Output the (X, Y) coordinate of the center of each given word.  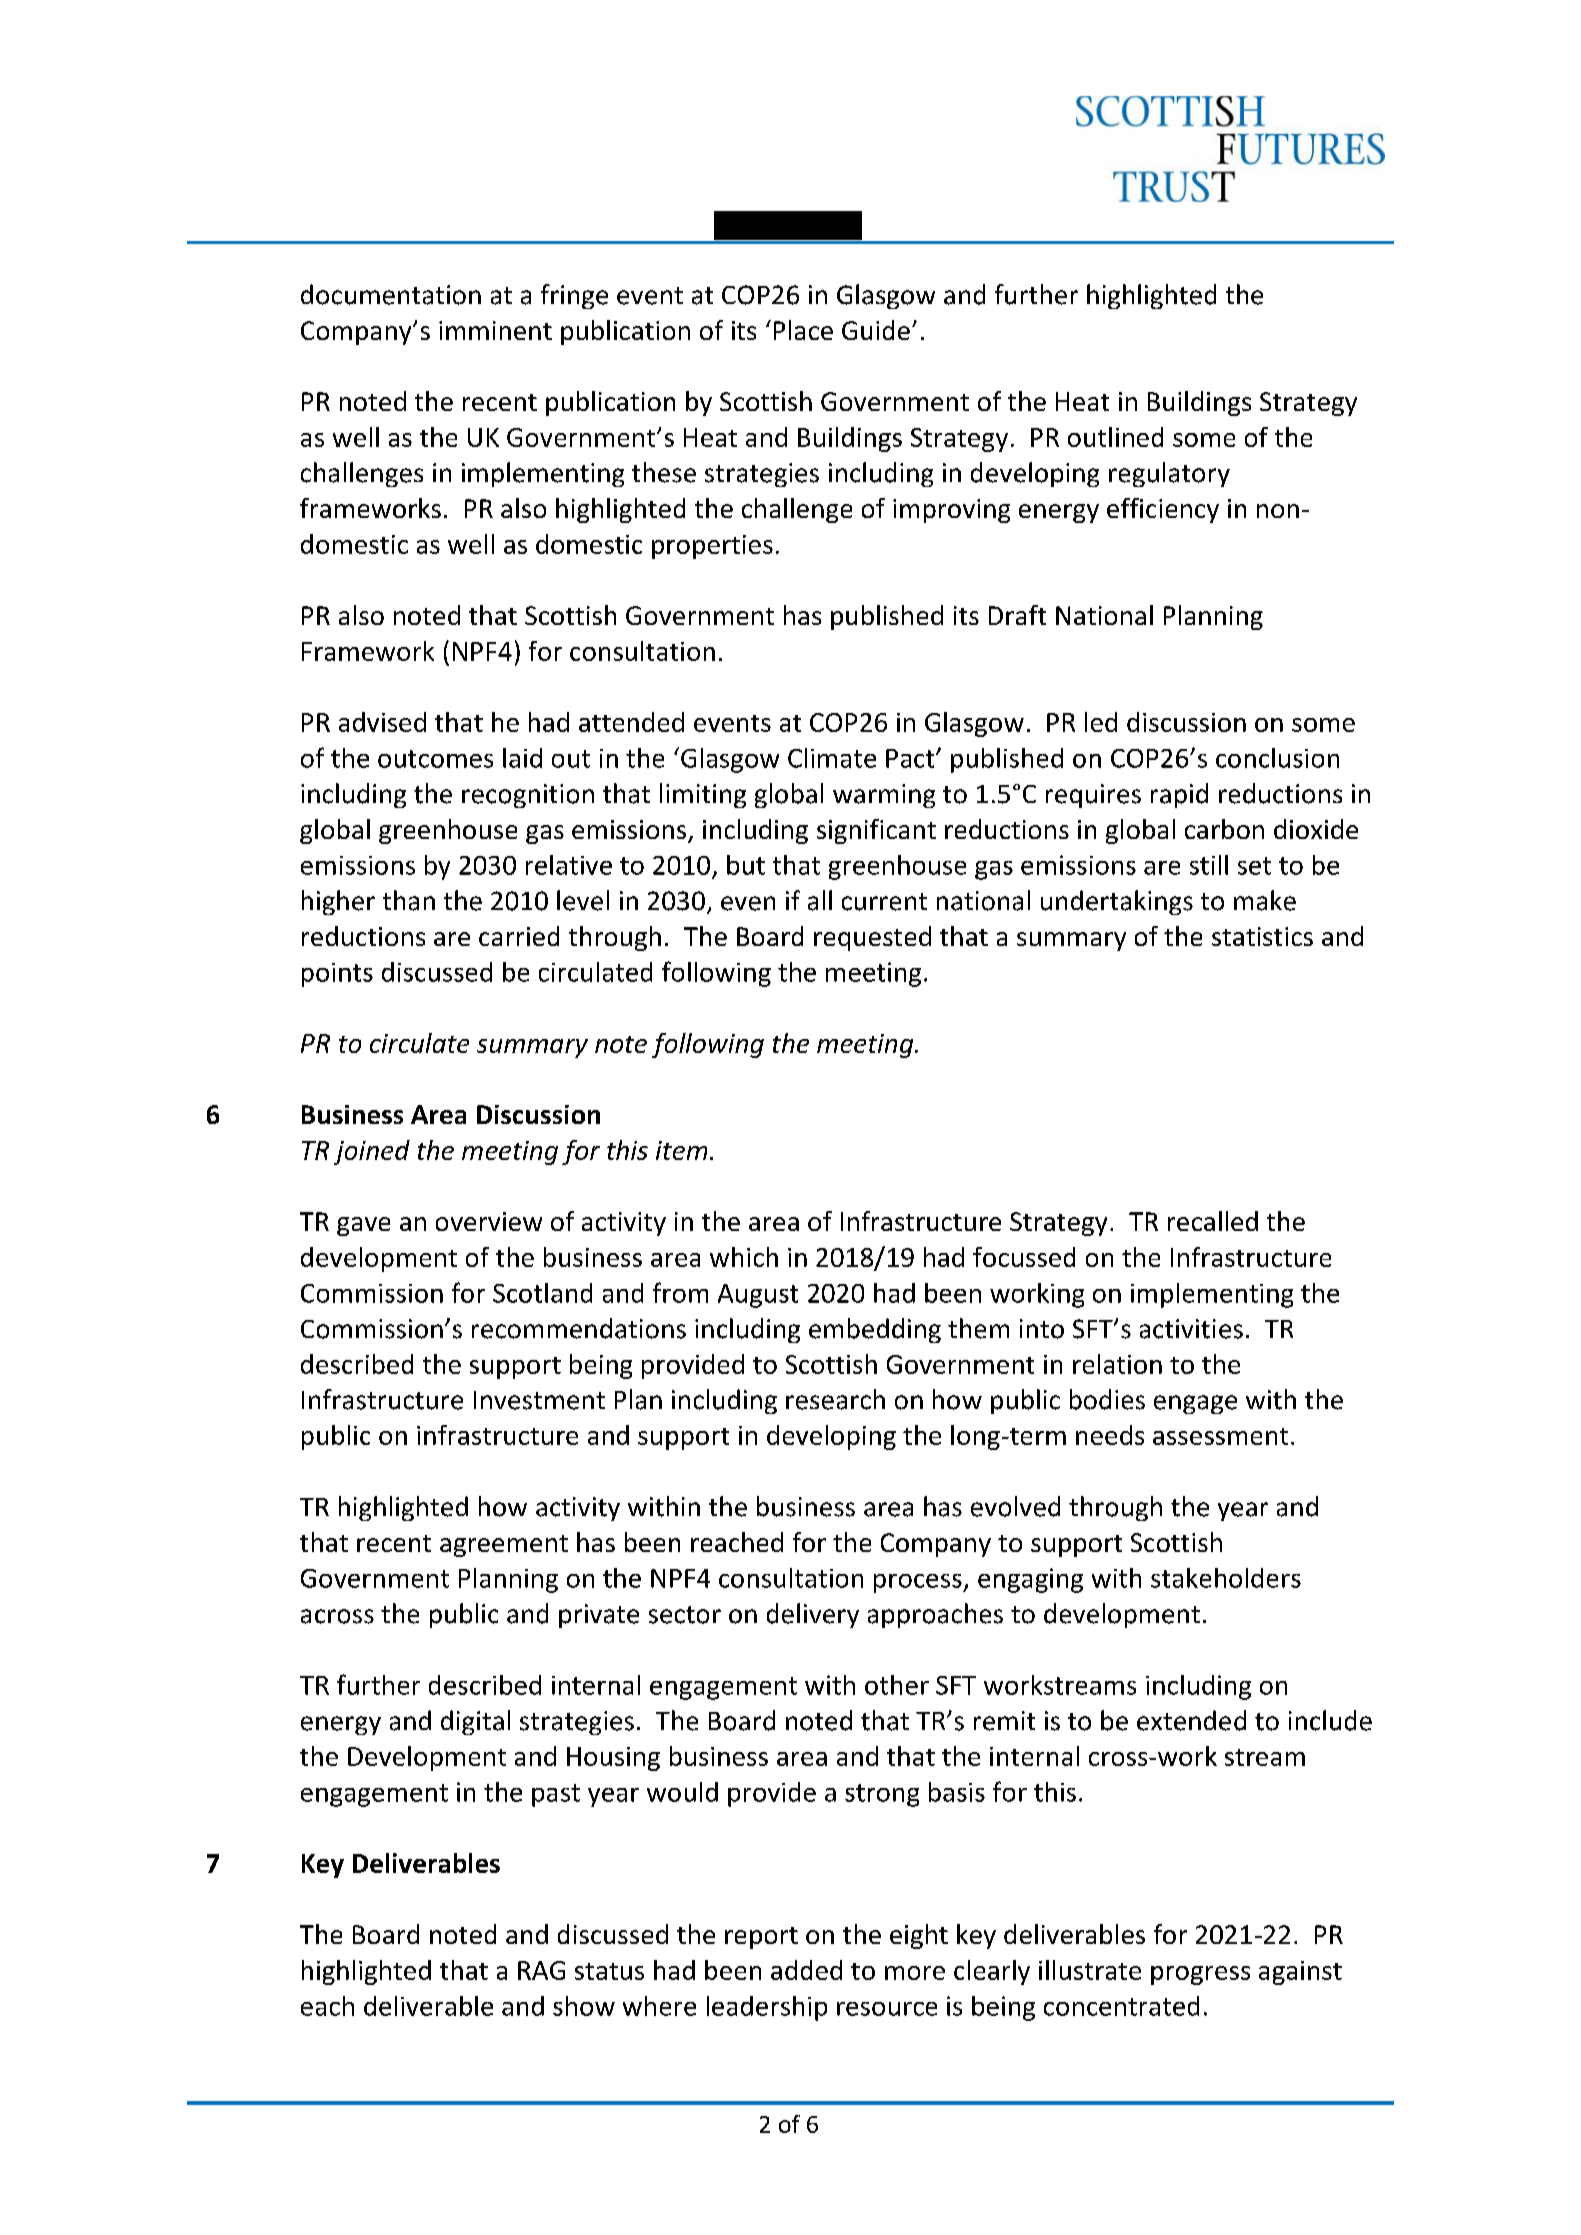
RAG (541, 1970)
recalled (1213, 1221)
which (744, 1257)
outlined (1115, 437)
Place (803, 330)
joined (372, 1152)
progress (1200, 1975)
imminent (495, 330)
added (806, 1970)
